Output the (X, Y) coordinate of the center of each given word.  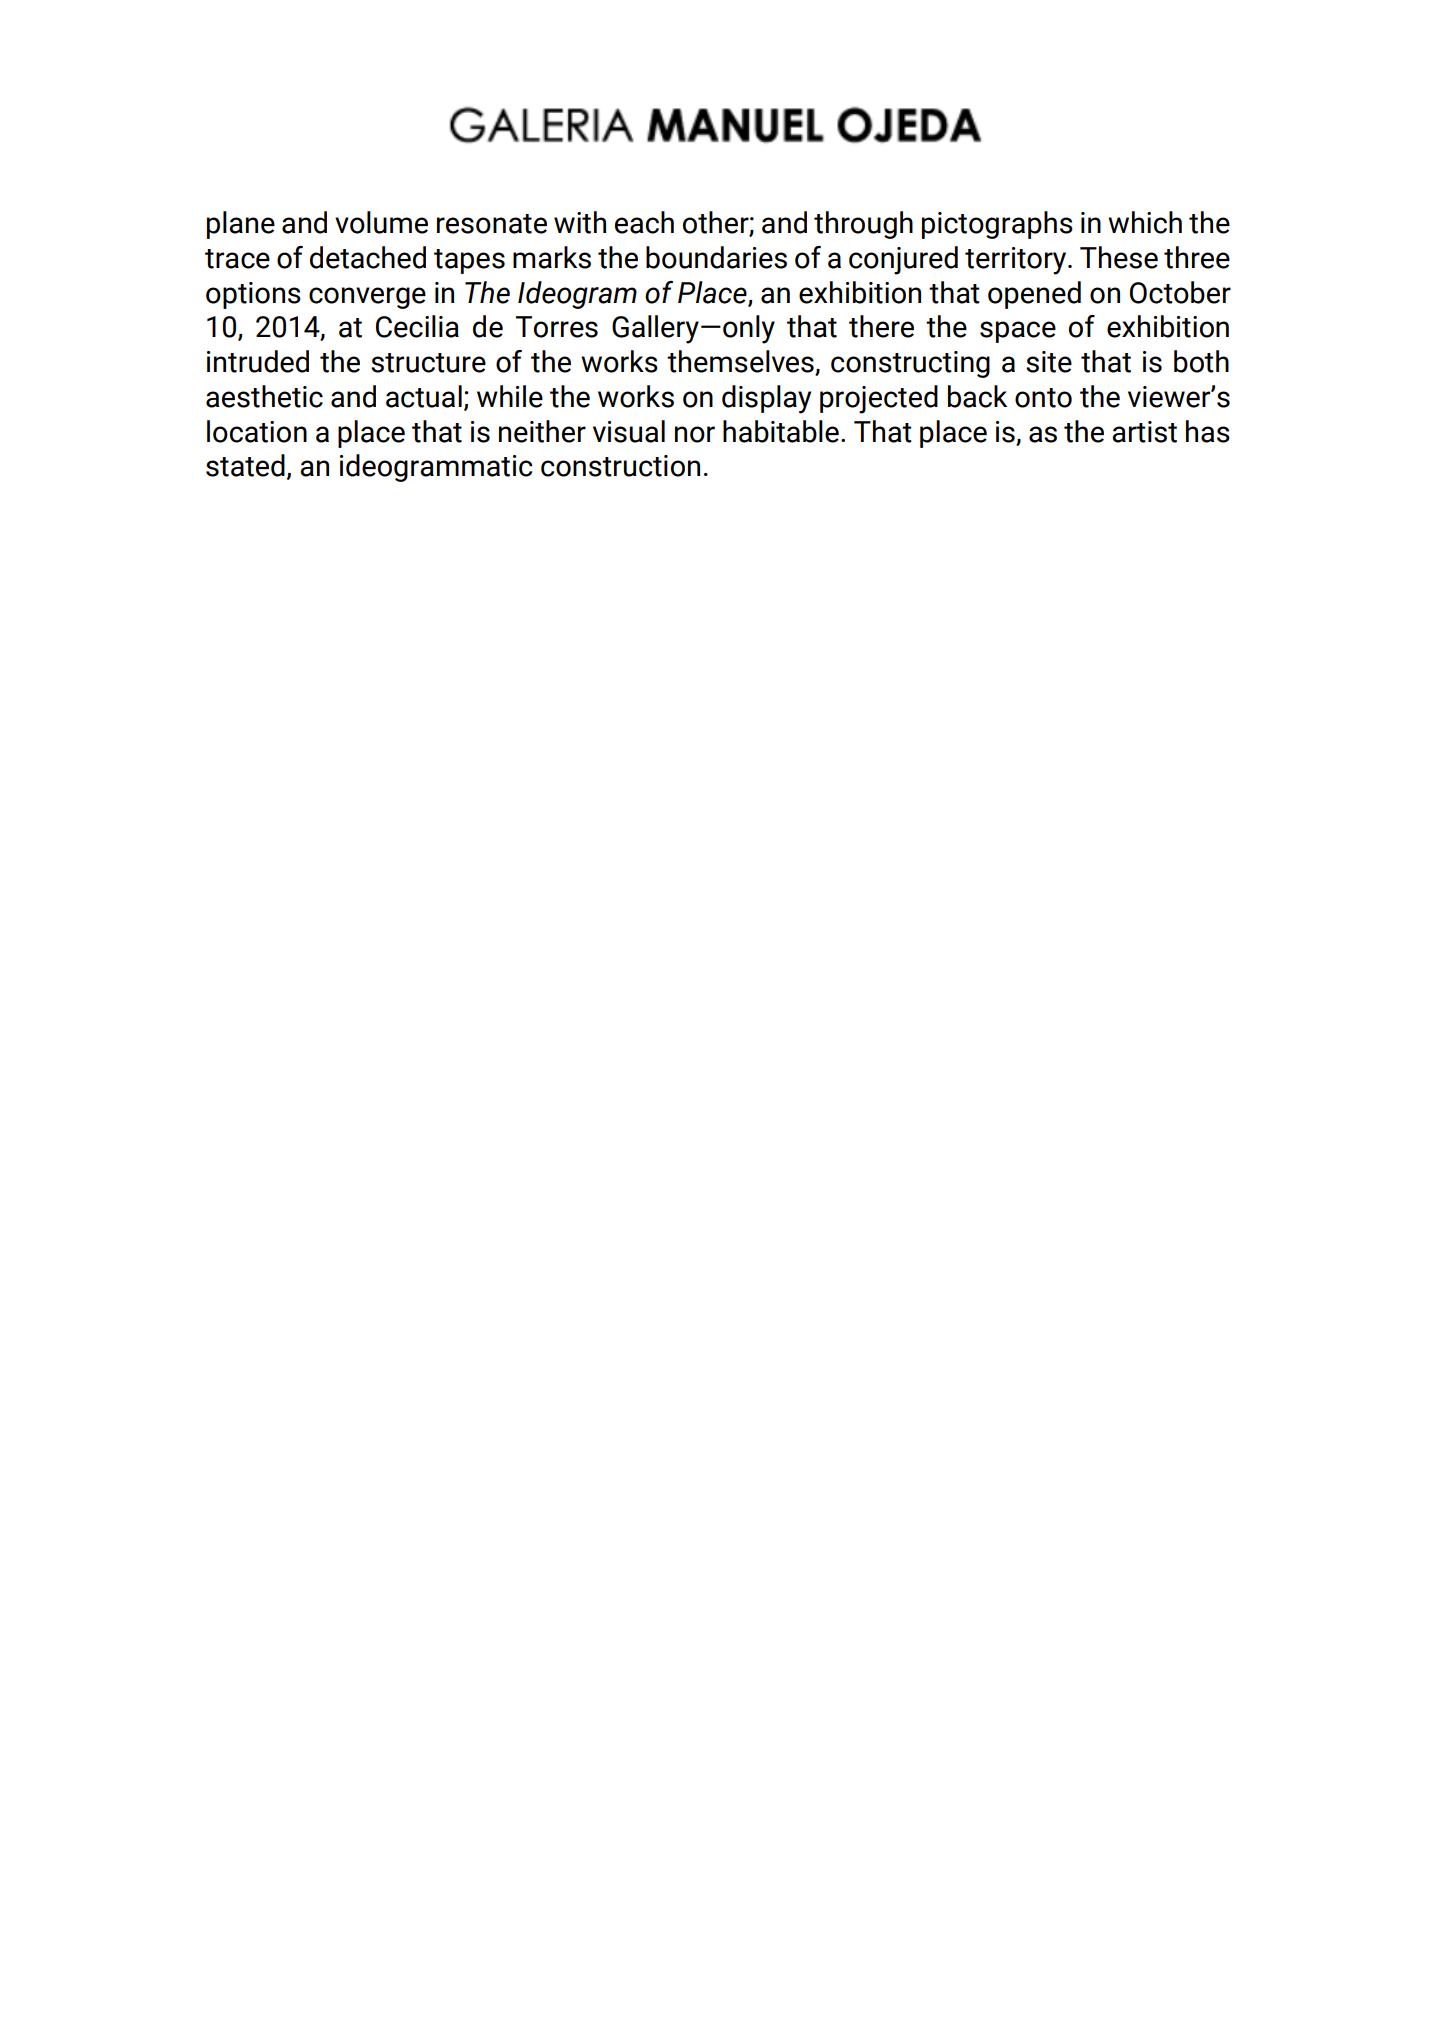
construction (620, 466)
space (1018, 332)
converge (367, 298)
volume (381, 222)
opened (1034, 295)
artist (1144, 432)
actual (424, 396)
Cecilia (417, 326)
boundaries (716, 257)
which (1145, 222)
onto (1043, 398)
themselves (741, 362)
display (766, 399)
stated (245, 465)
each (644, 222)
